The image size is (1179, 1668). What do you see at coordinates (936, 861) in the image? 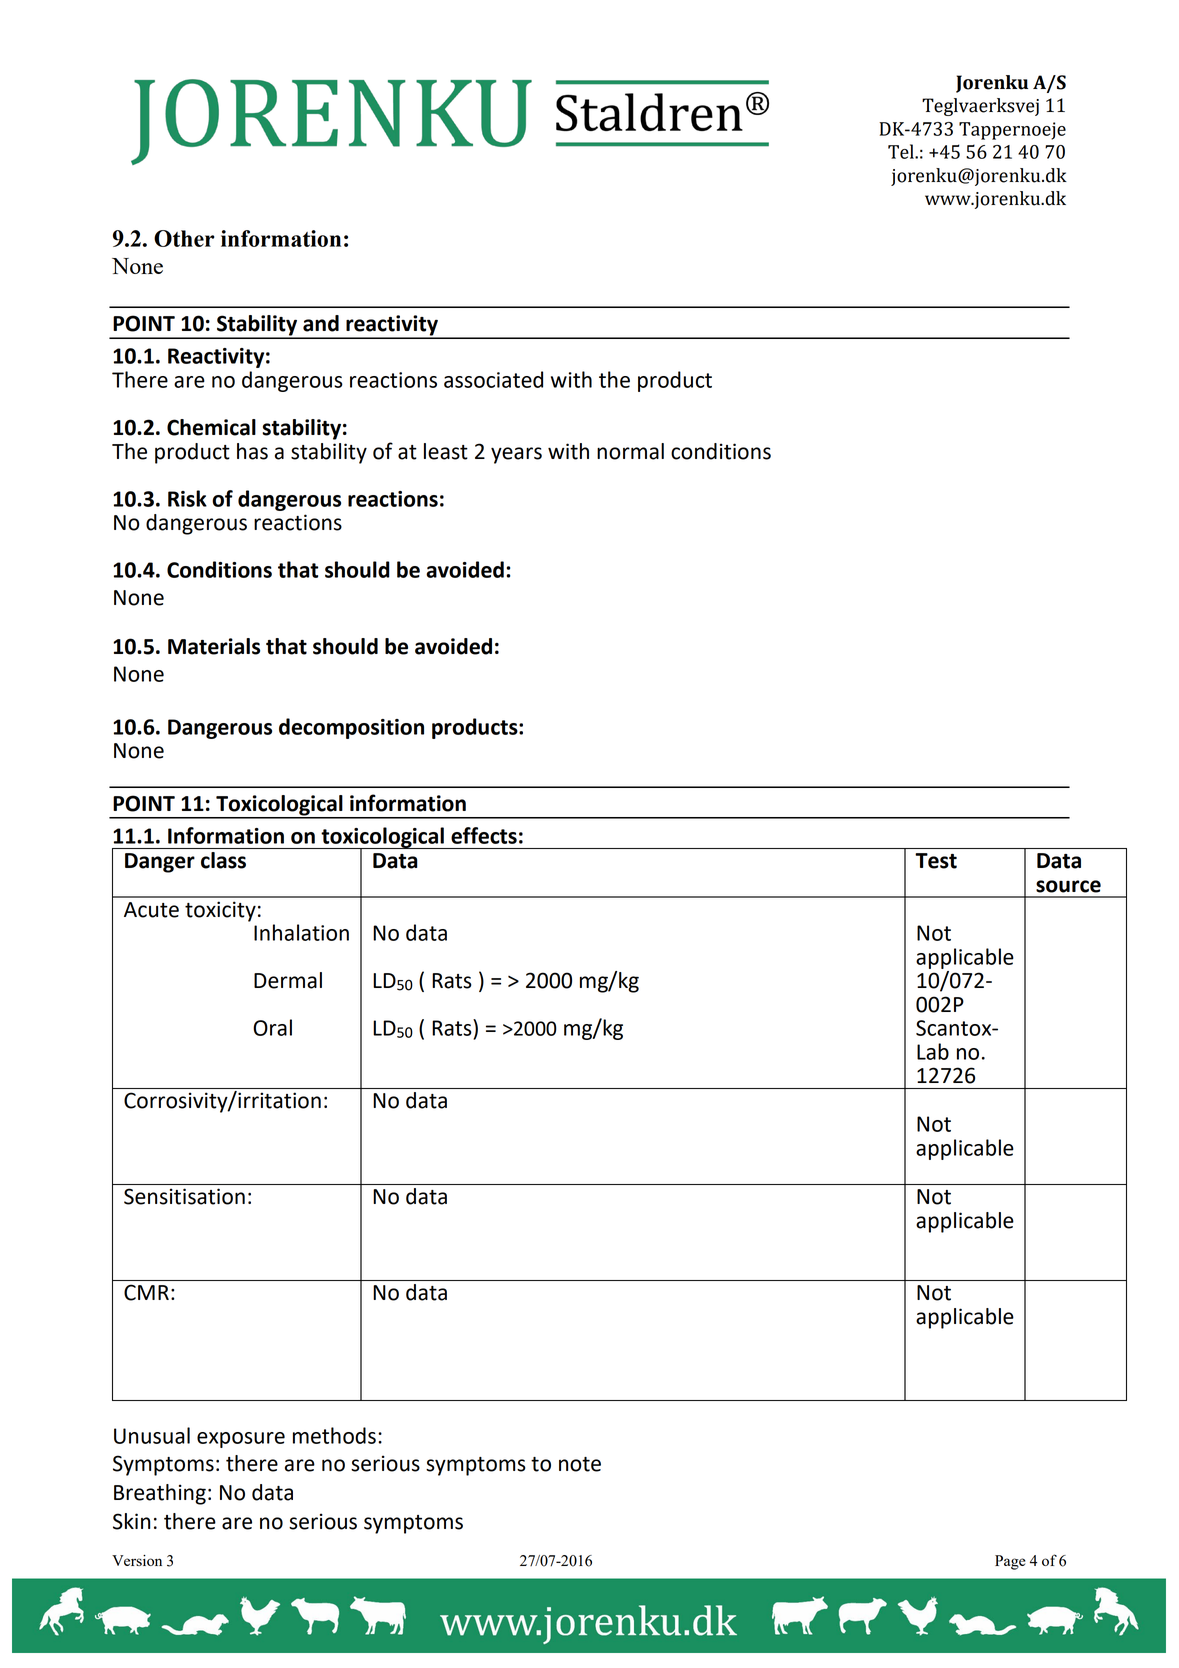
I see `Test` at bounding box center [936, 861].
